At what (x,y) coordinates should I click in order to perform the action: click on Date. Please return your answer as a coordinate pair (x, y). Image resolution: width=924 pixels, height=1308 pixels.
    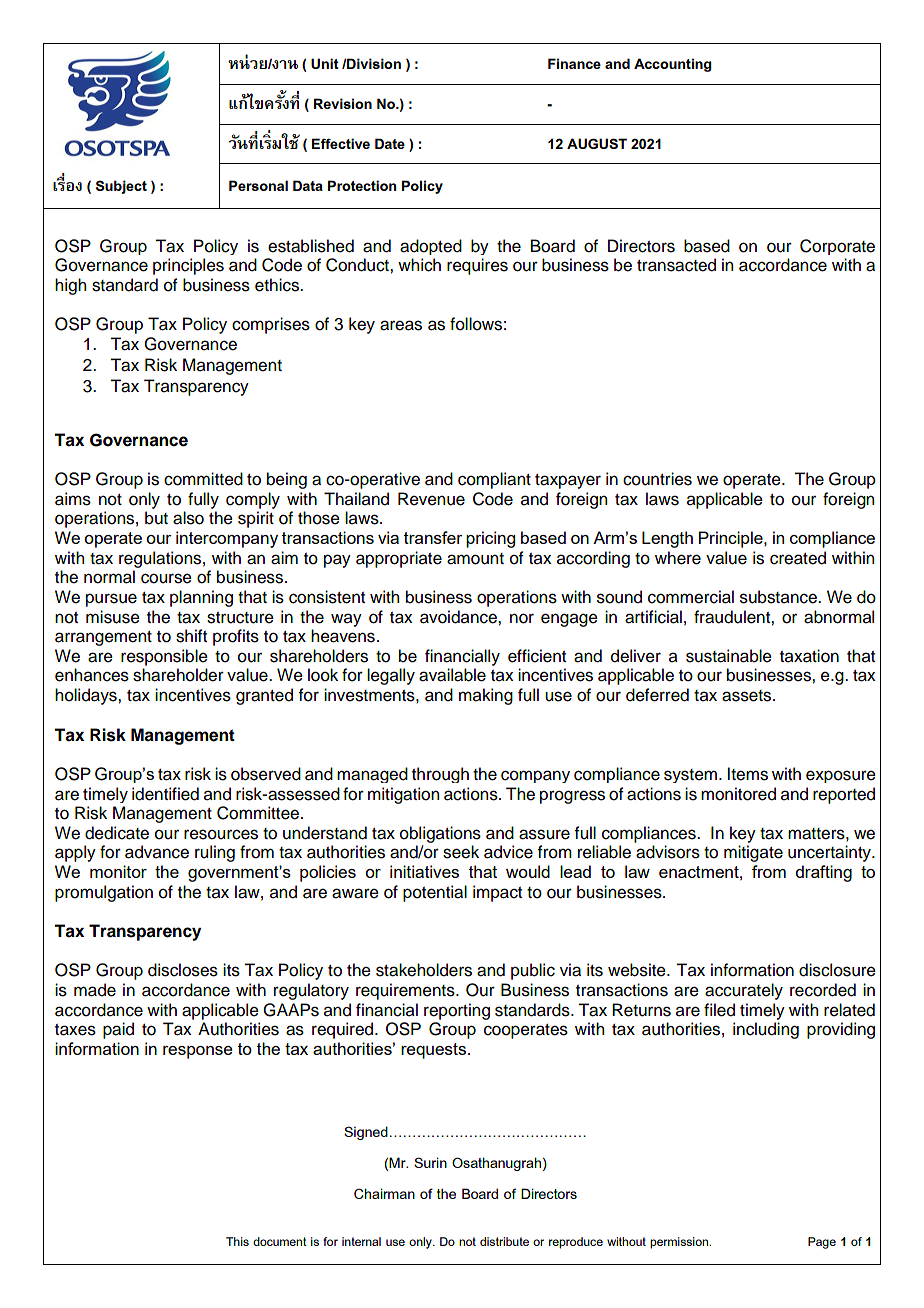
    Looking at the image, I should click on (390, 143).
